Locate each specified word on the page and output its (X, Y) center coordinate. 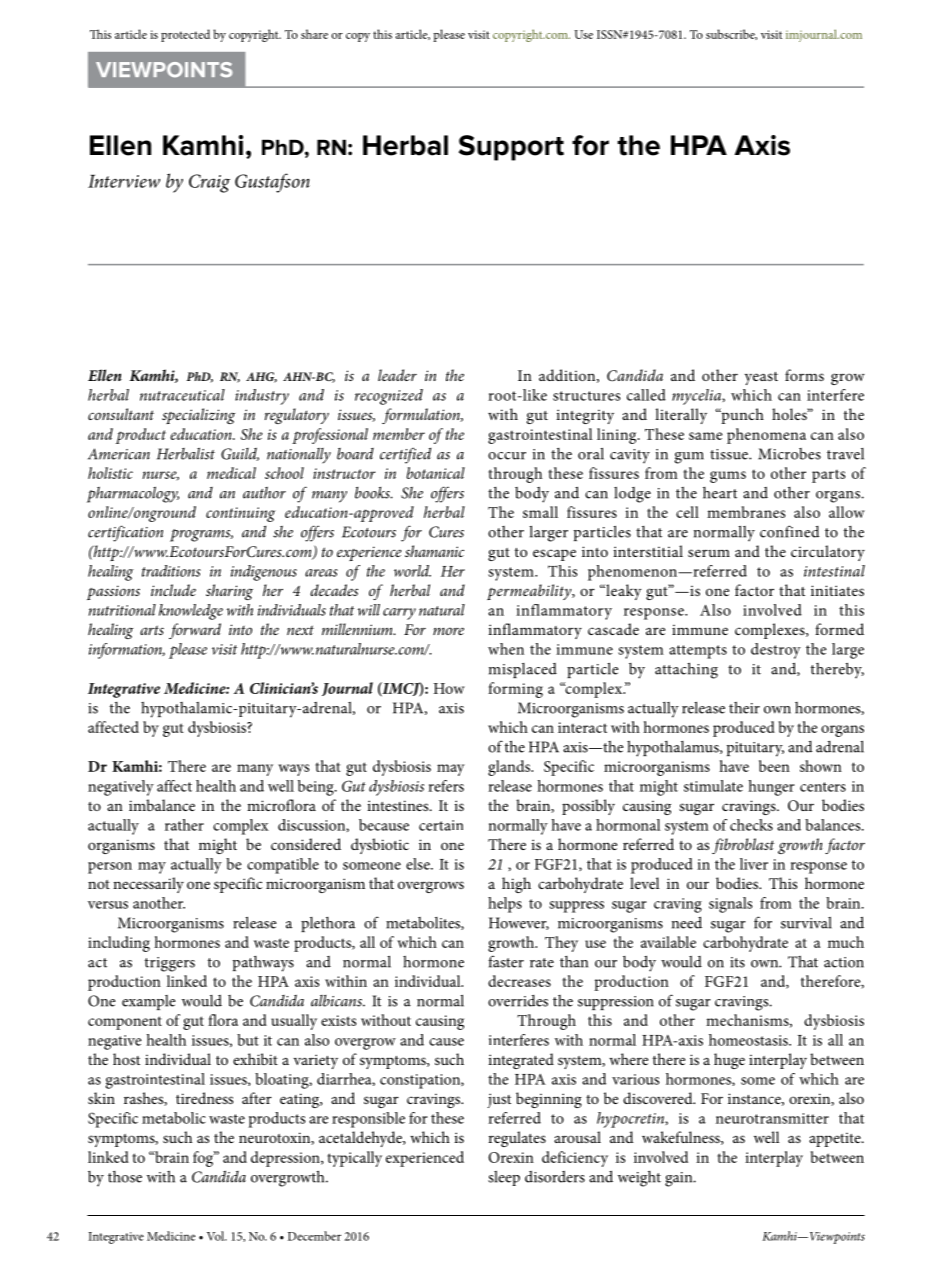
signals (730, 905)
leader (397, 375)
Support (511, 148)
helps (505, 905)
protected (185, 35)
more (448, 631)
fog (204, 1159)
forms (804, 375)
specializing (198, 416)
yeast (761, 378)
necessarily (148, 885)
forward (195, 631)
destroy (776, 651)
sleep (504, 1178)
